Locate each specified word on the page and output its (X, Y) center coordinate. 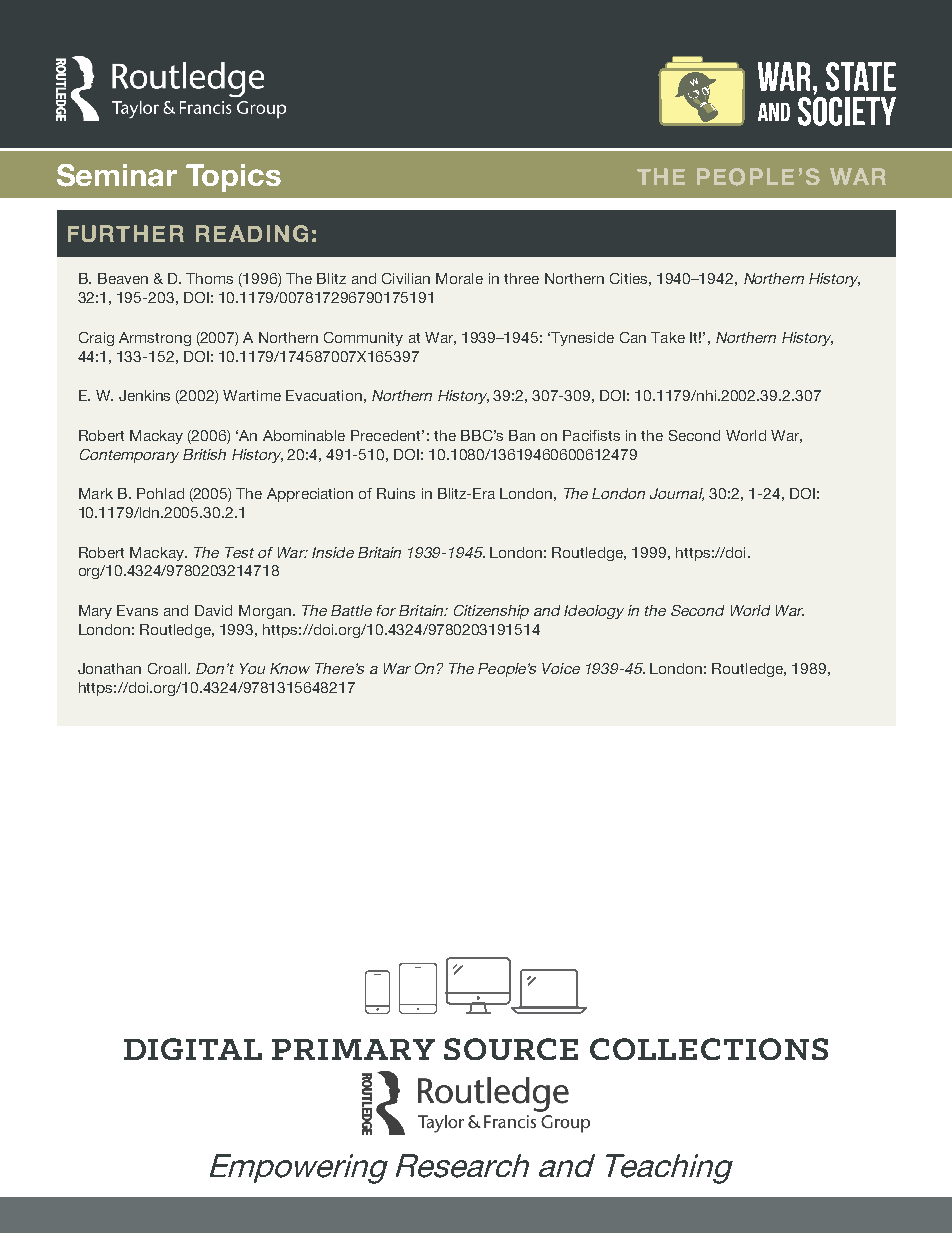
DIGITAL (193, 1049)
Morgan (265, 612)
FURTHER (126, 233)
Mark (96, 493)
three (521, 278)
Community (363, 339)
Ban (522, 435)
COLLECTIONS (709, 1049)
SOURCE (511, 1049)
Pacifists (591, 435)
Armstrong (155, 339)
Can (633, 337)
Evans (137, 610)
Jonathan (109, 668)
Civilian (406, 278)
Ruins (396, 493)
